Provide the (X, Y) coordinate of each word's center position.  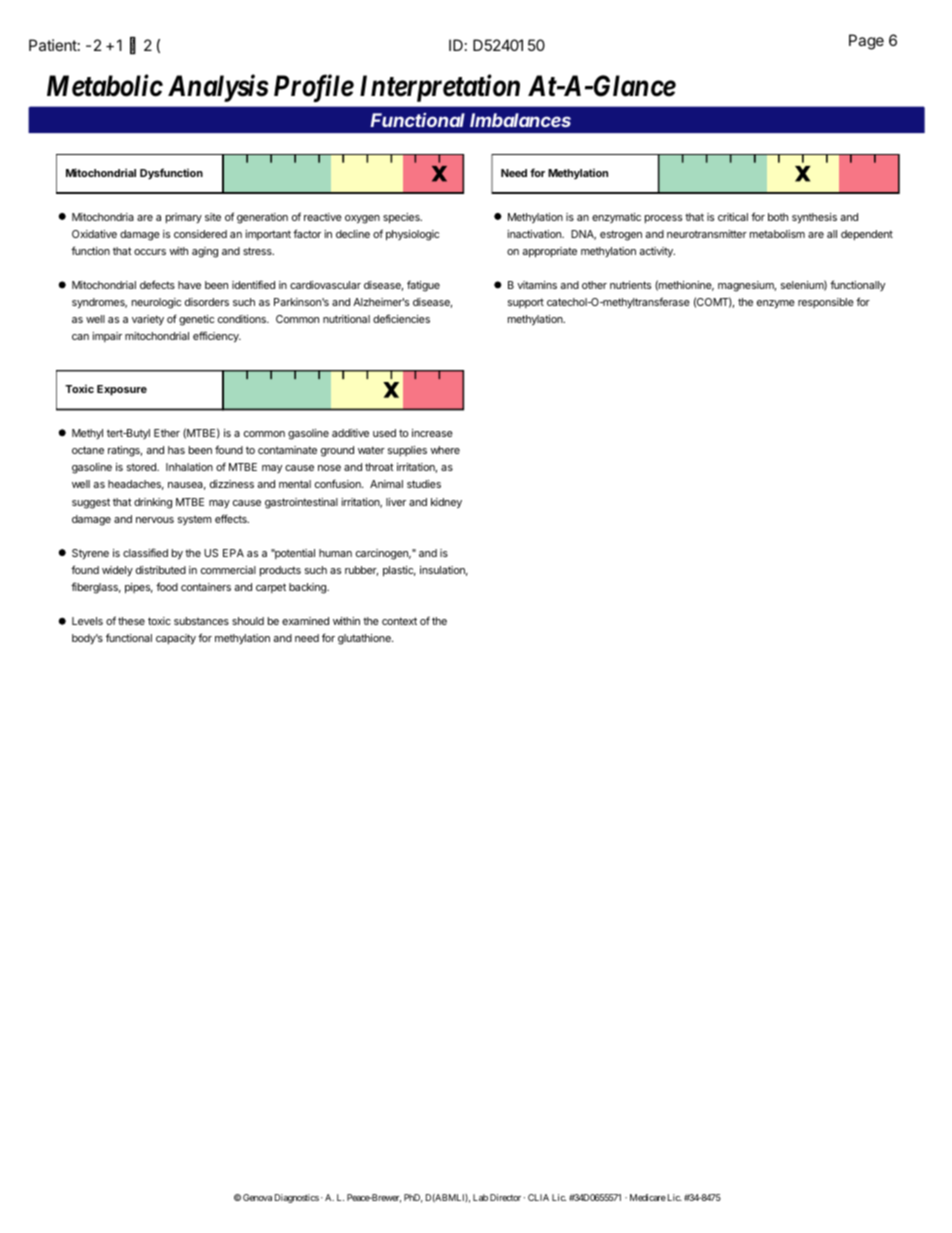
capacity (176, 639)
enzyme (776, 304)
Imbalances (520, 120)
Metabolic (105, 85)
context (399, 621)
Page (866, 42)
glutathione (365, 639)
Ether (167, 433)
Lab (480, 1197)
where (445, 450)
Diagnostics (297, 1198)
